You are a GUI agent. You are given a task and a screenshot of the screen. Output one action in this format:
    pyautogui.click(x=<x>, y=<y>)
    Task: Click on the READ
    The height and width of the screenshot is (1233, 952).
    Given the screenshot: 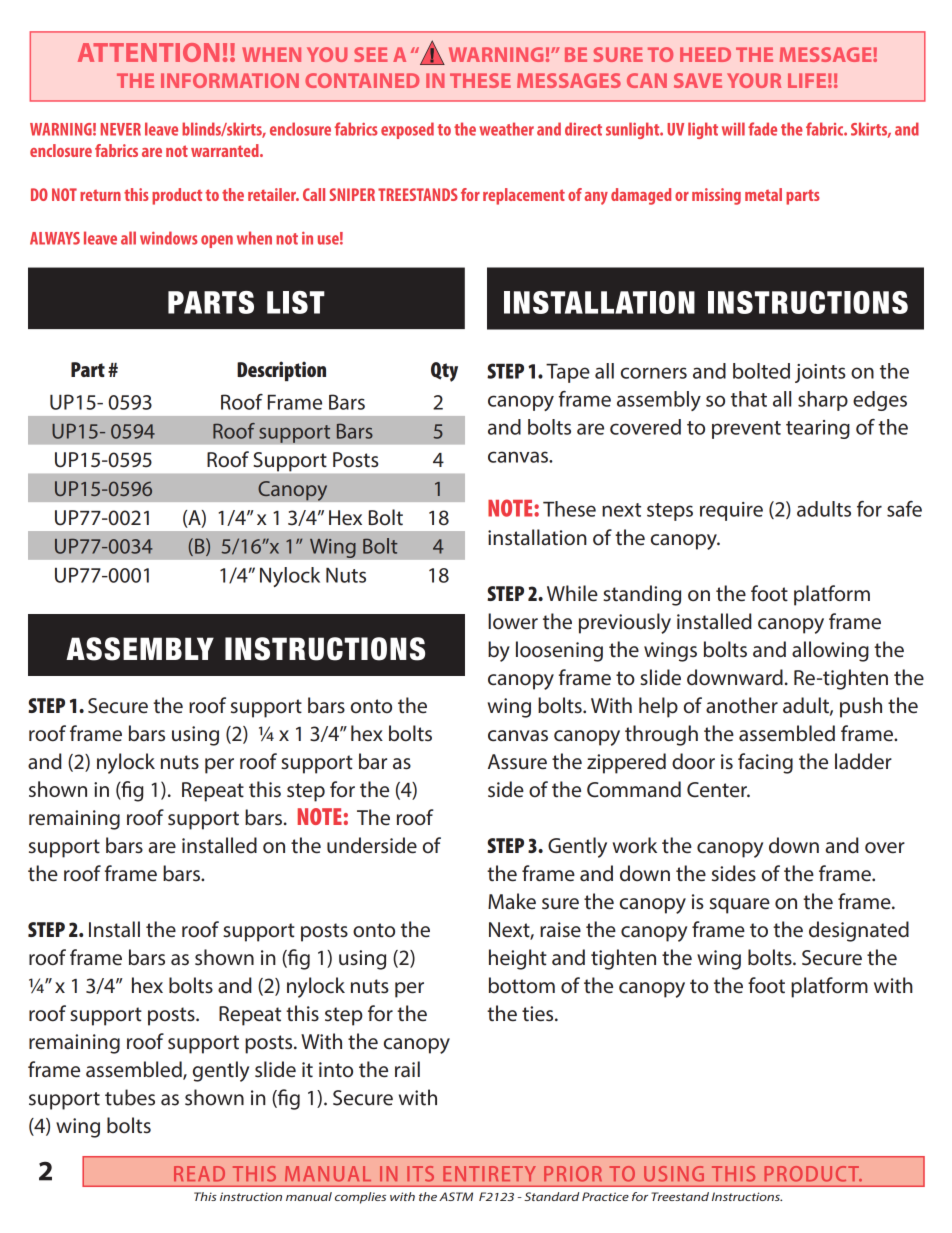 What is the action you would take?
    pyautogui.click(x=199, y=1174)
